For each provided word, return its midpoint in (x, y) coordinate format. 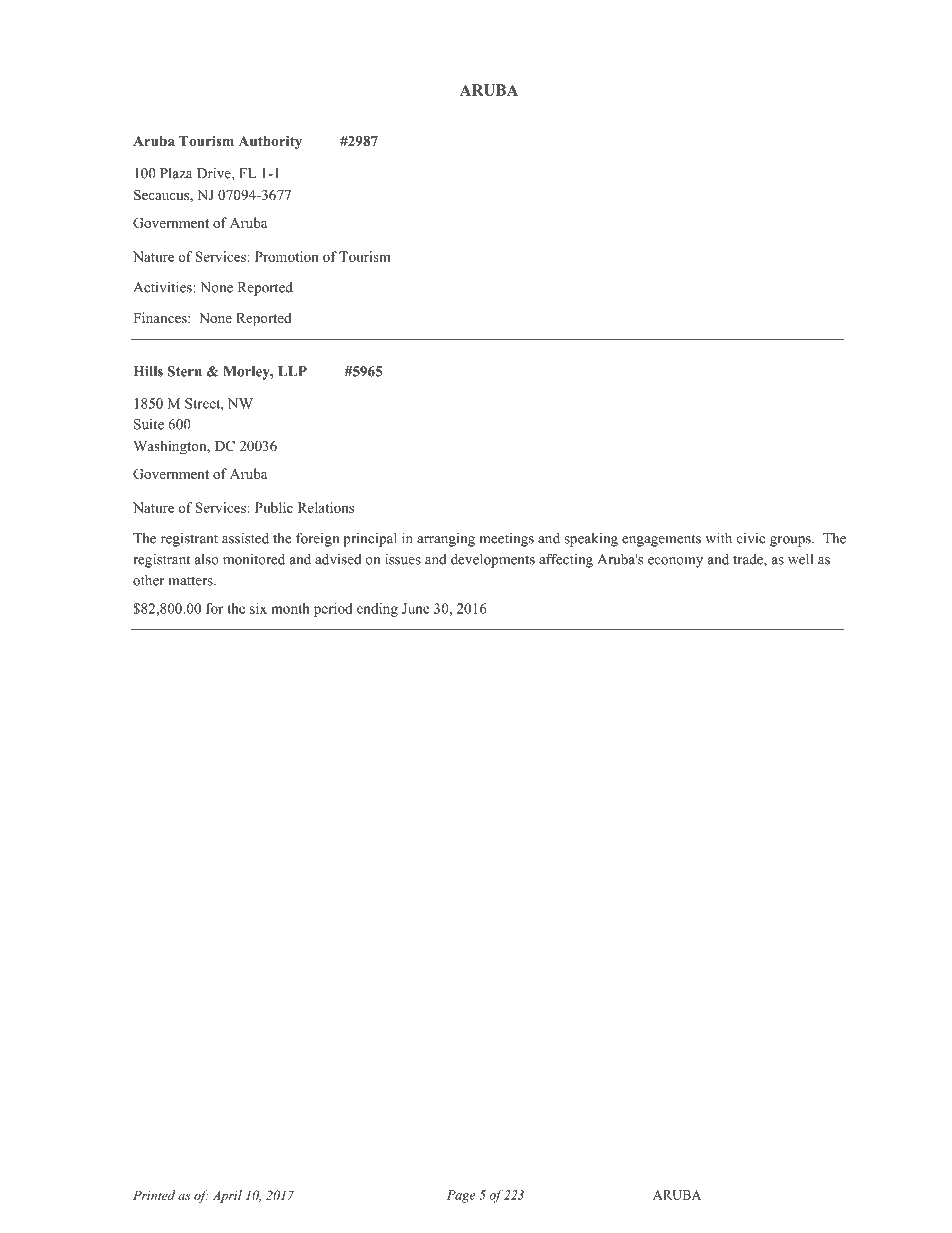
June (416, 608)
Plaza (176, 173)
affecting (566, 560)
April (227, 1196)
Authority (270, 142)
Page (461, 1196)
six (258, 608)
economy (675, 562)
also (207, 559)
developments (493, 560)
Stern (184, 371)
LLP (292, 371)
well (800, 559)
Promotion (287, 256)
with (718, 538)
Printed (154, 1195)
